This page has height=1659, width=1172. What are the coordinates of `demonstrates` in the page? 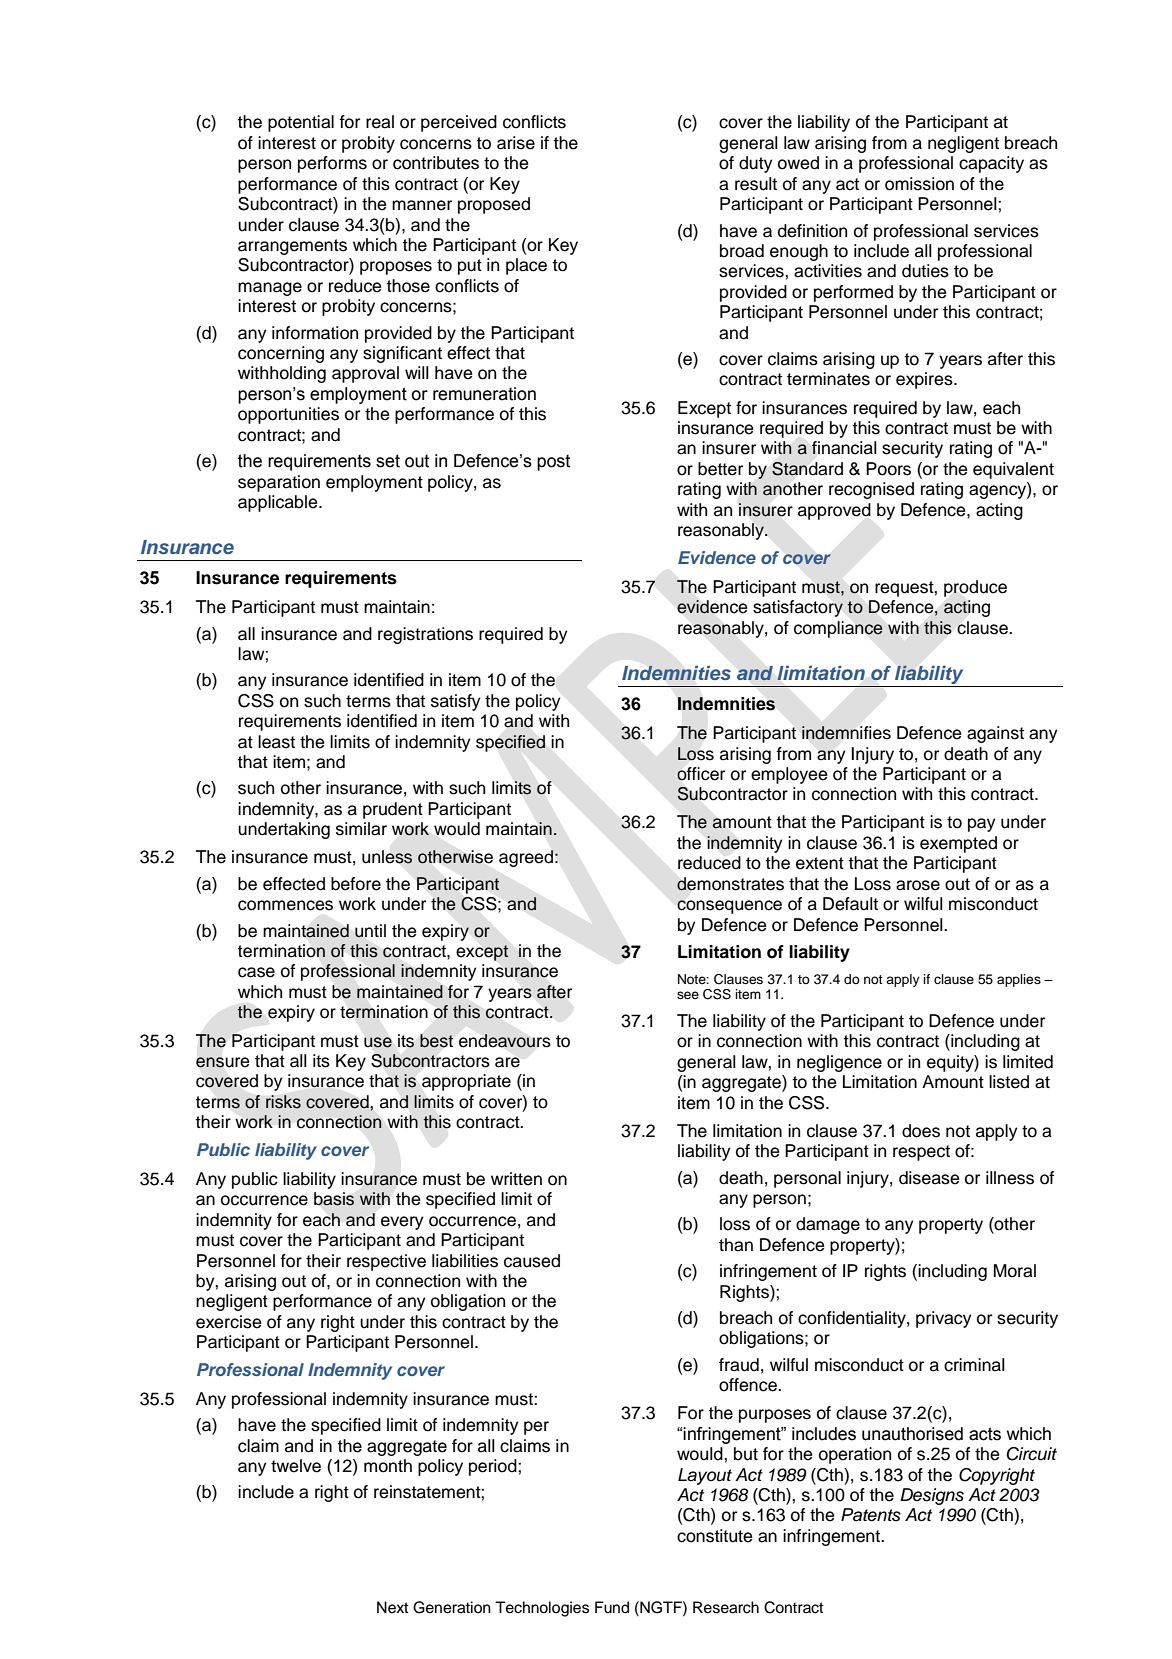 It's located at (730, 884).
